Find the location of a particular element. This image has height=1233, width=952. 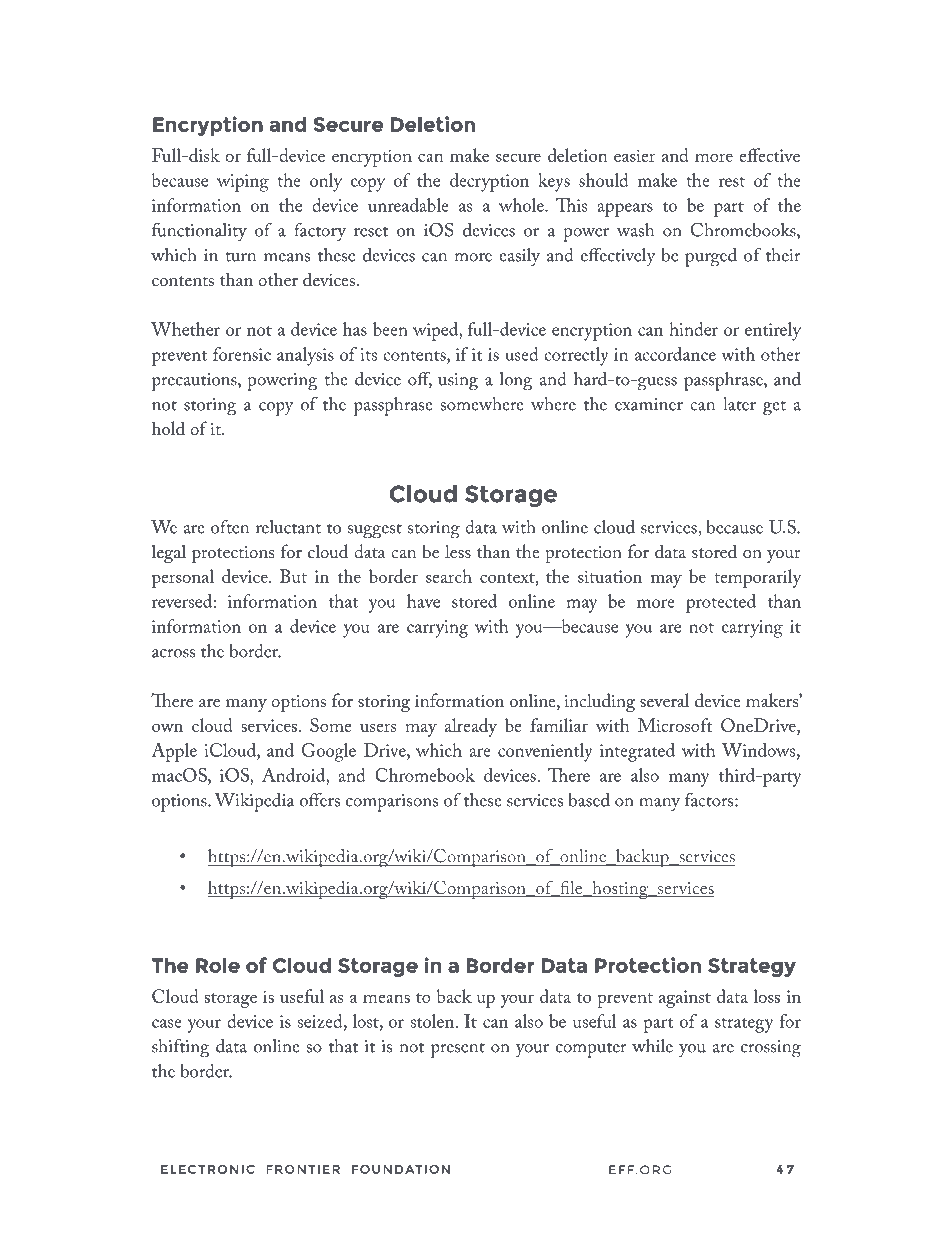

decryption is located at coordinates (489, 182).
